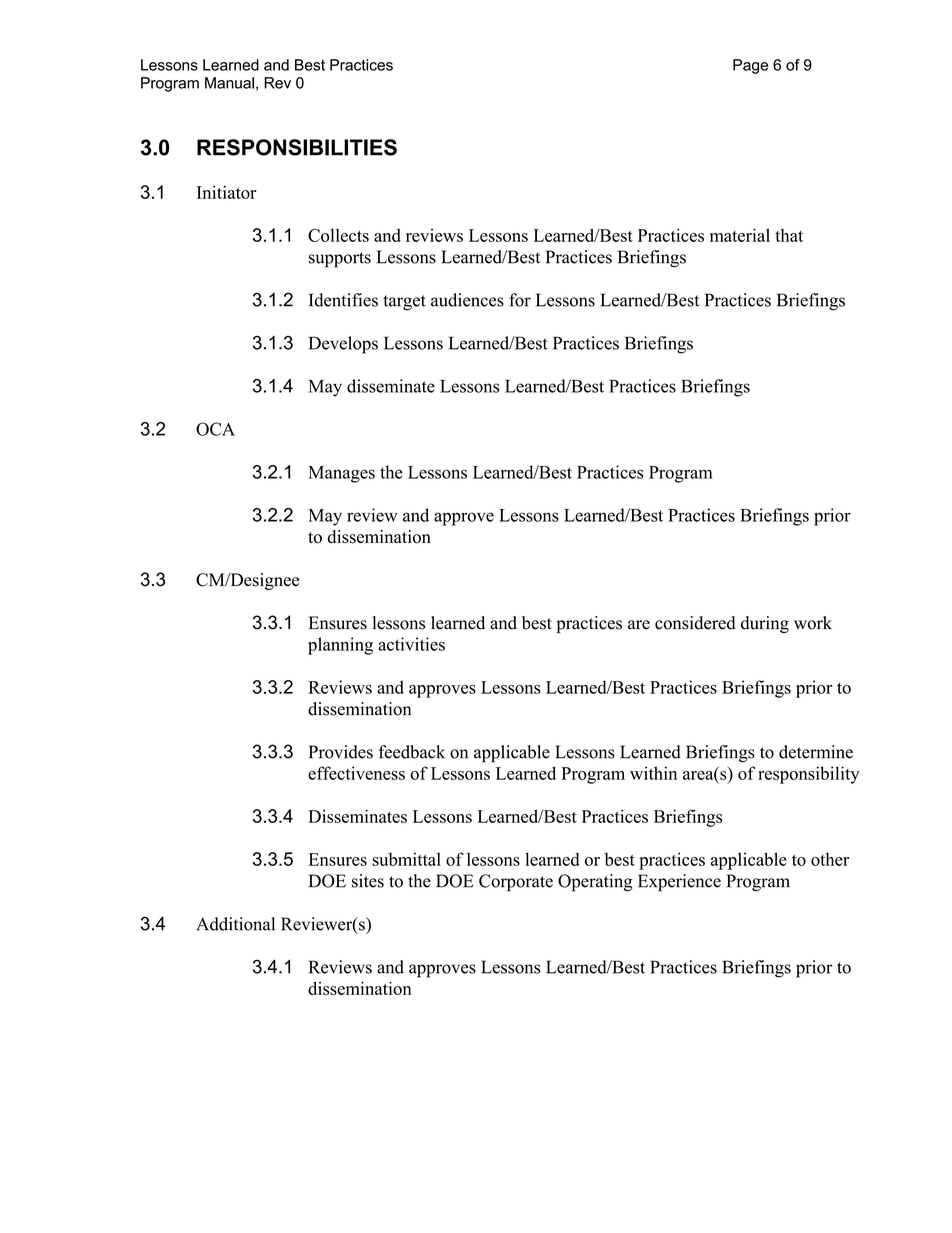 This screenshot has width=952, height=1233. What do you see at coordinates (520, 300) in the screenshot?
I see `for` at bounding box center [520, 300].
